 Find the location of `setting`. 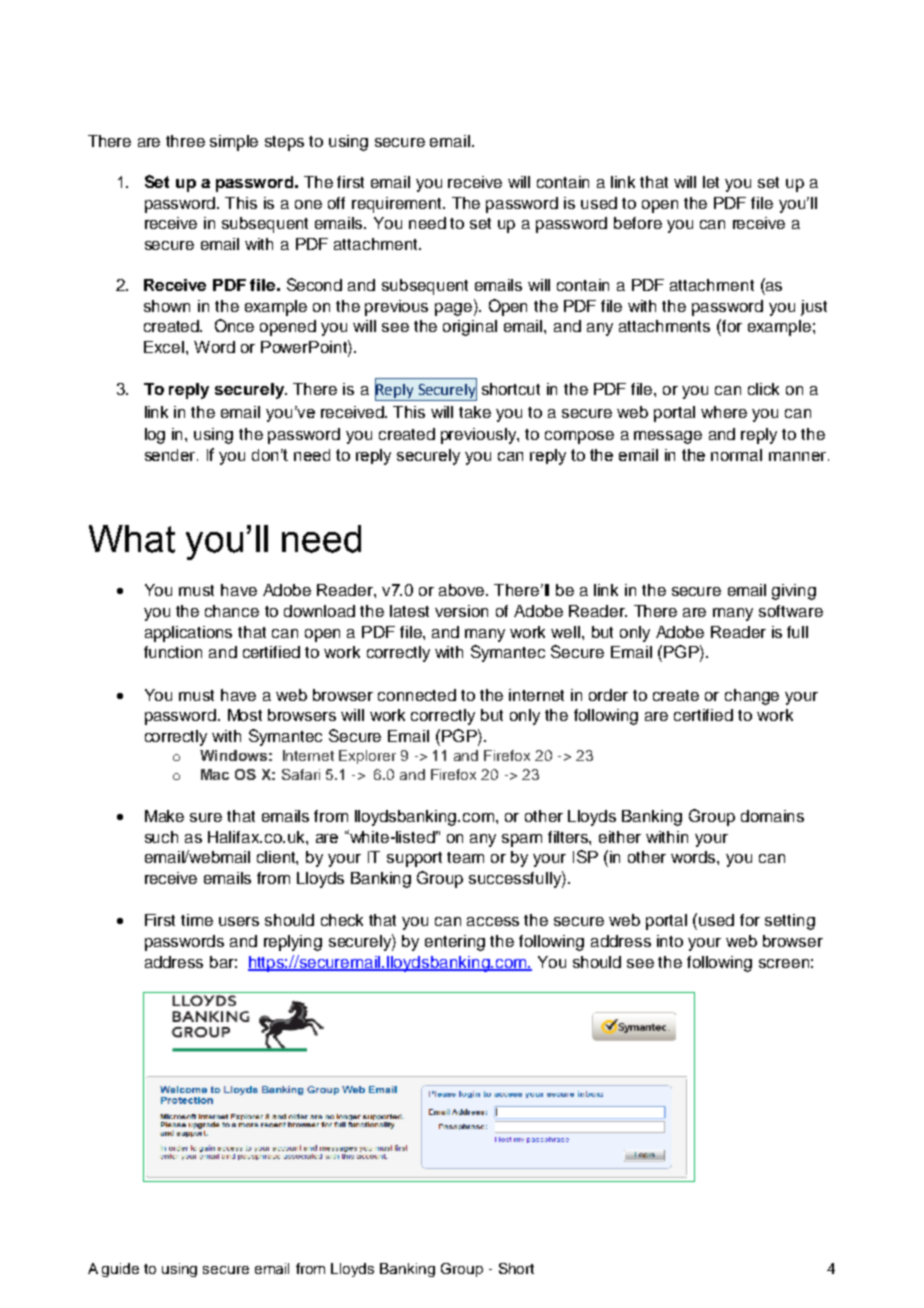

setting is located at coordinates (790, 922).
